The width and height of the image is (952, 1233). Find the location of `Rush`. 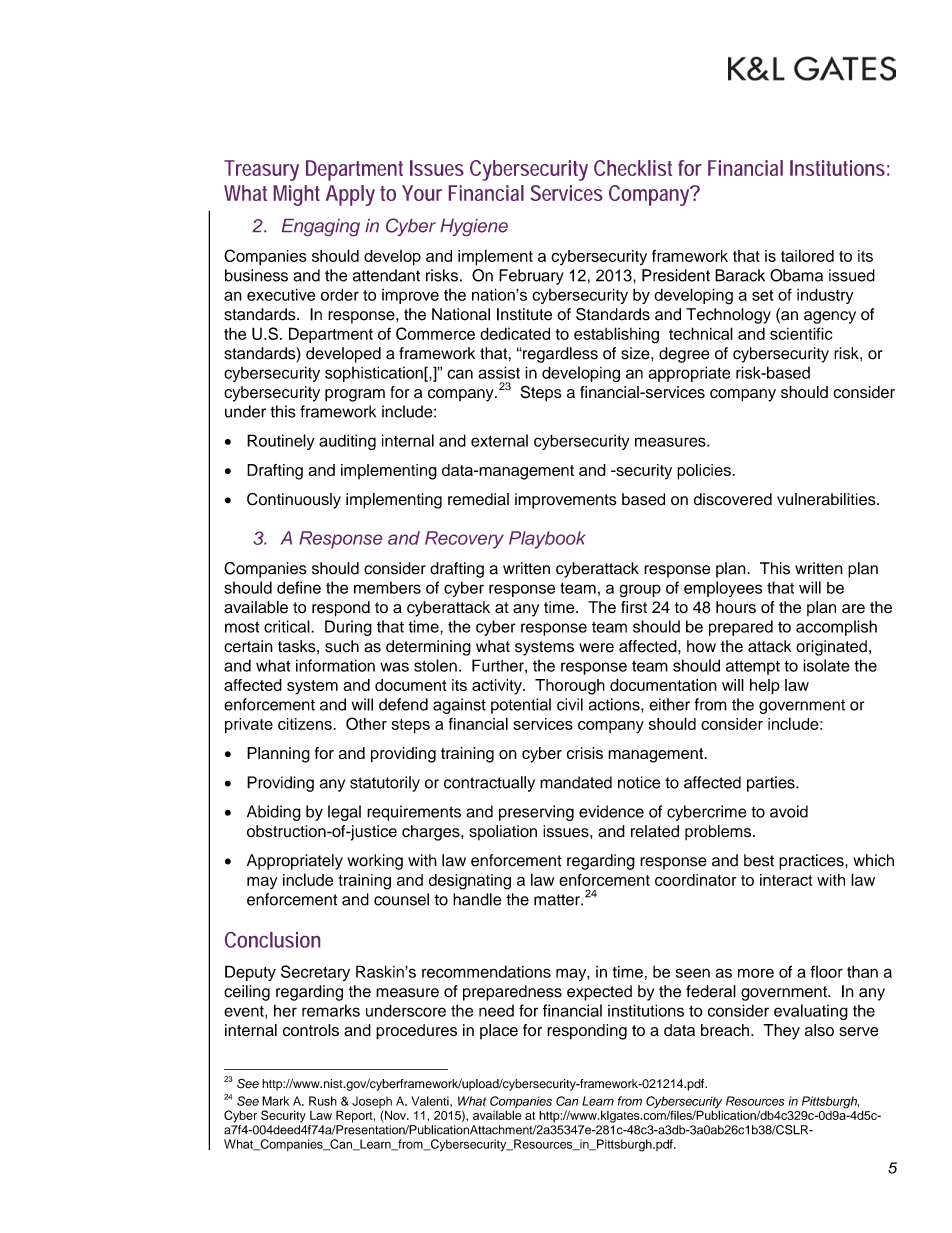

Rush is located at coordinates (323, 1101).
